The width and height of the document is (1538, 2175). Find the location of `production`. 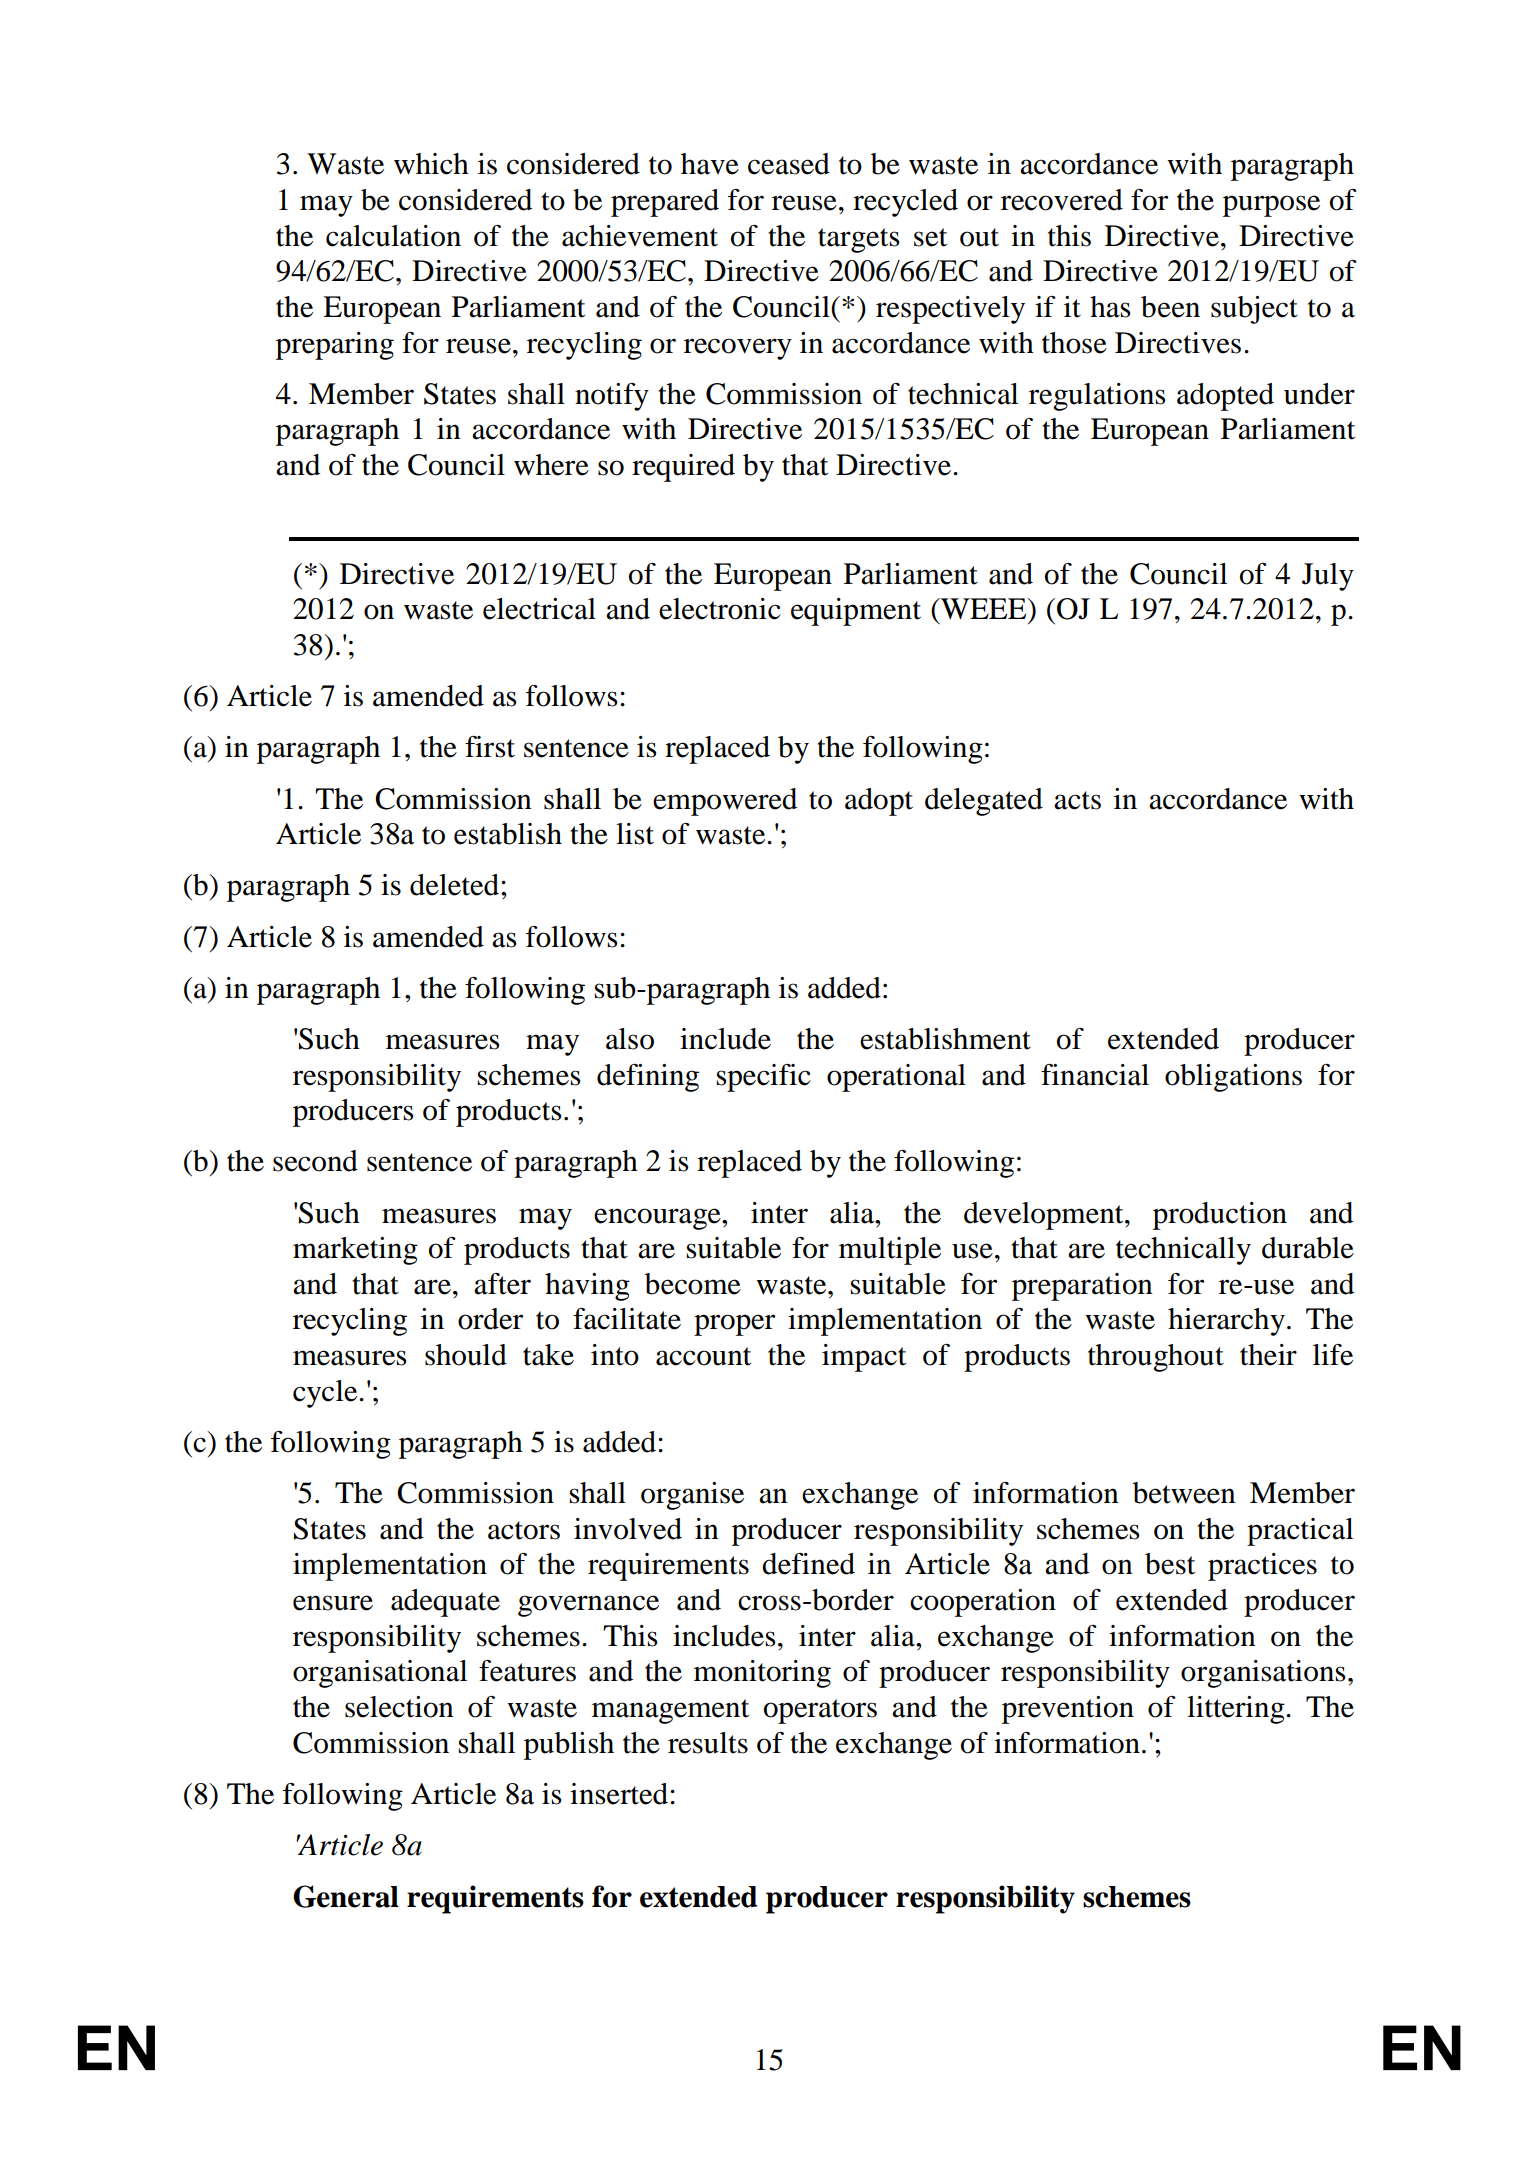

production is located at coordinates (1220, 1216).
